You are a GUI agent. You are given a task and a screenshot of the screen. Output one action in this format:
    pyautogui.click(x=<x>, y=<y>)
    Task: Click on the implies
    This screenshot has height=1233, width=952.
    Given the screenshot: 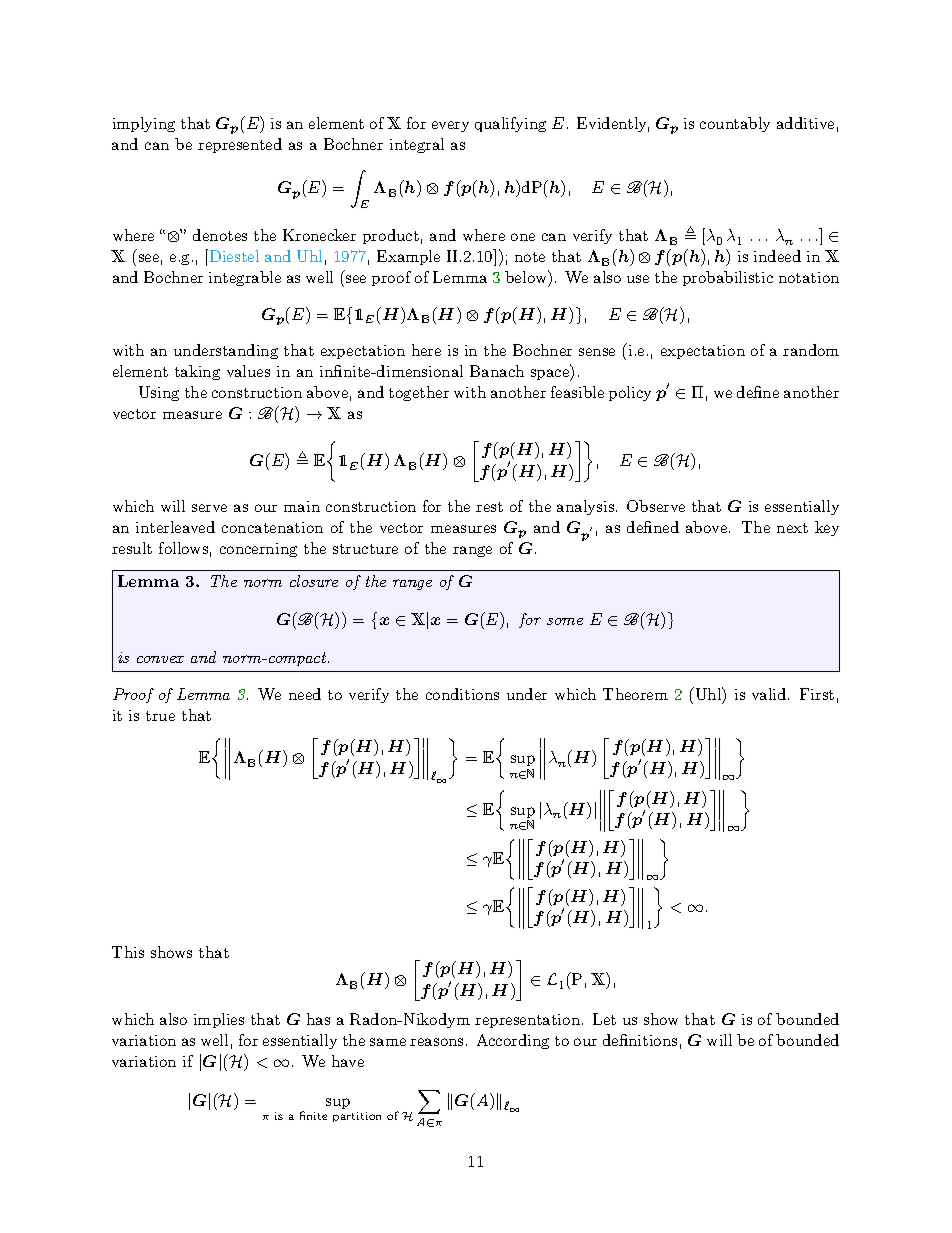 What is the action you would take?
    pyautogui.click(x=219, y=1020)
